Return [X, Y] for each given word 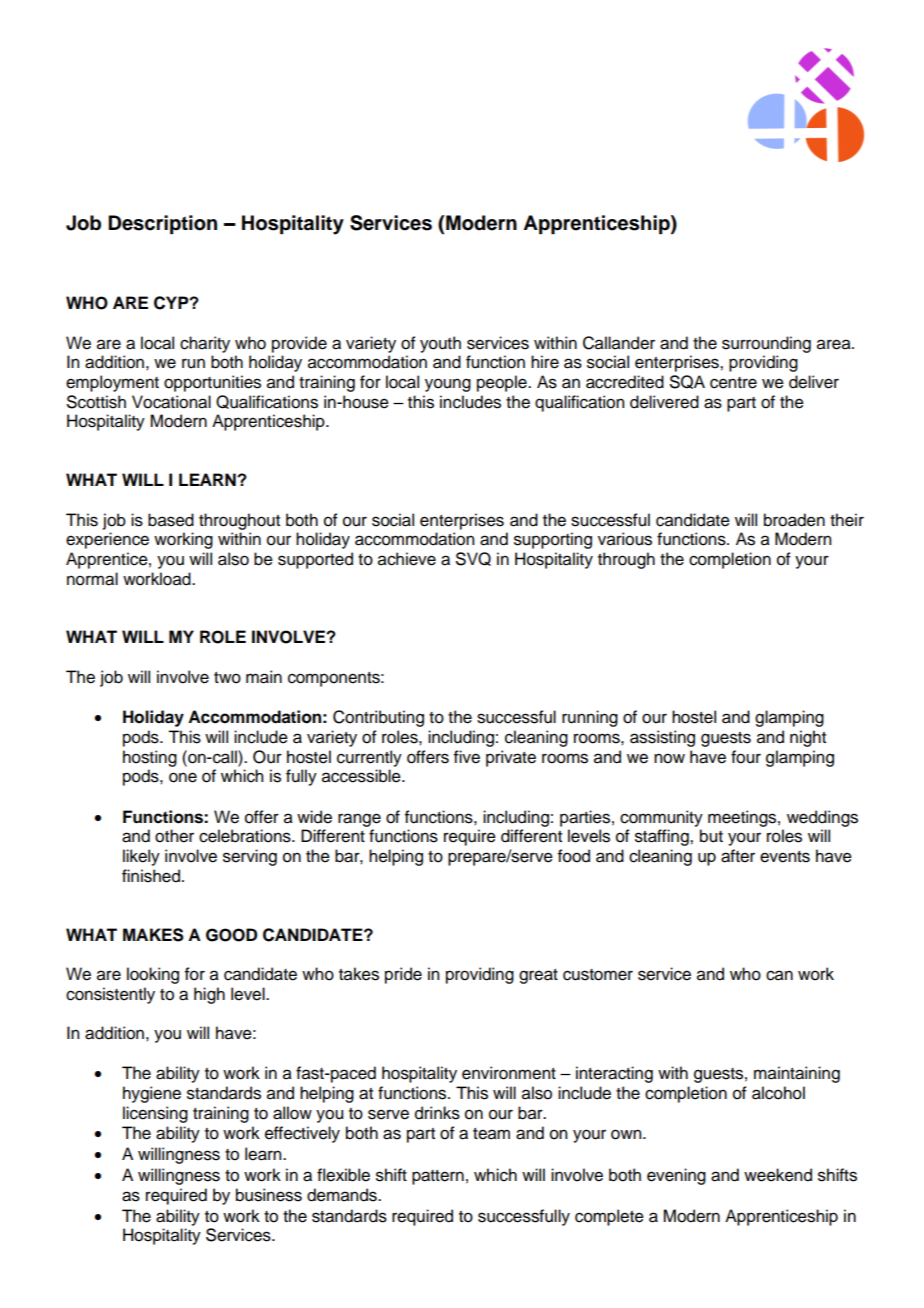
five [467, 757]
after [738, 856]
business [269, 1195]
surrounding [766, 344]
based [171, 520]
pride [403, 975]
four [746, 757]
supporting [553, 540]
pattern [438, 1177]
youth [440, 344]
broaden [794, 520]
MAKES [153, 935]
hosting [150, 758]
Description [162, 225]
